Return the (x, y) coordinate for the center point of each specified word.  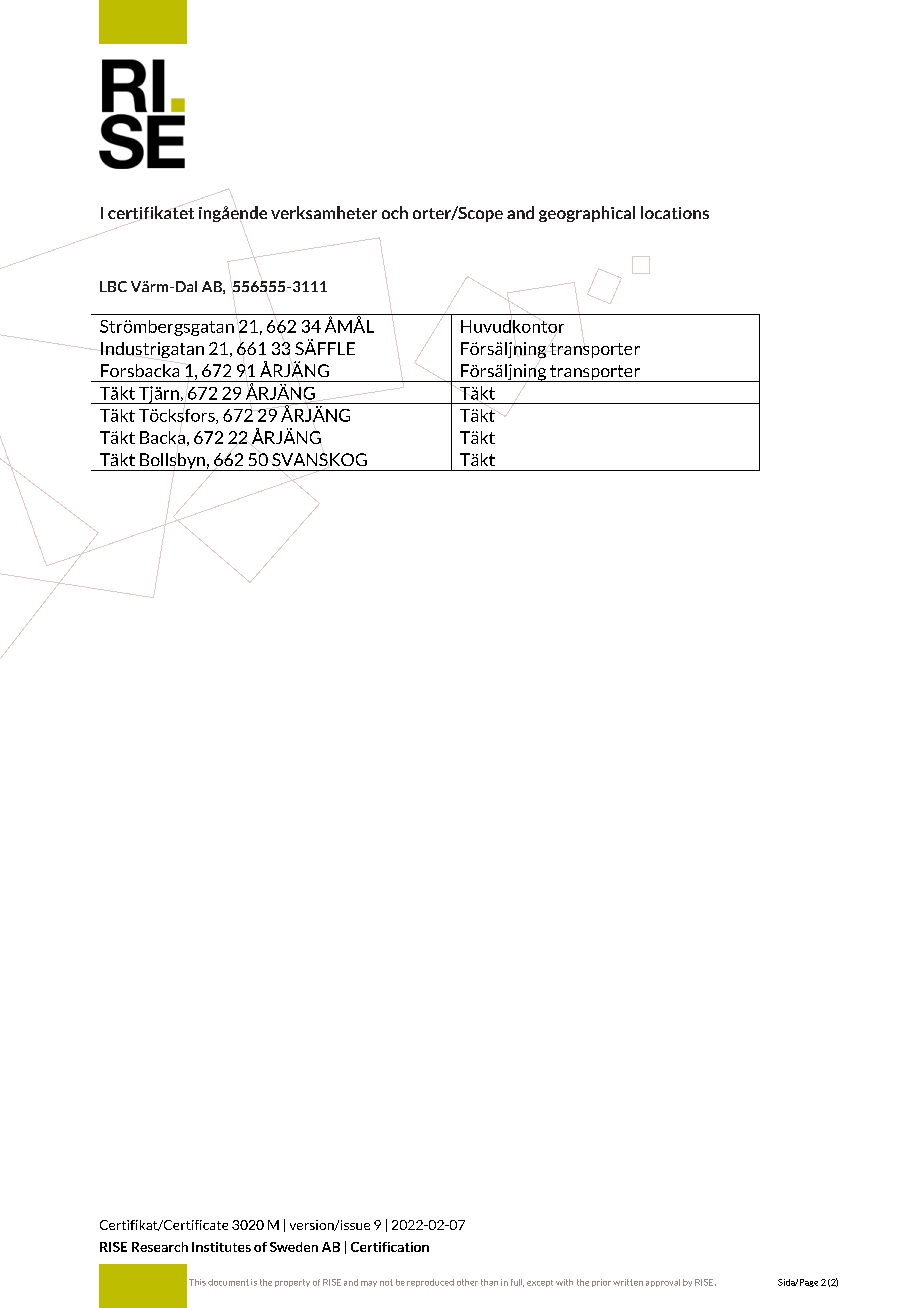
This (197, 1282)
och (395, 212)
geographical (587, 214)
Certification (390, 1247)
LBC (113, 286)
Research (160, 1247)
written (628, 1282)
